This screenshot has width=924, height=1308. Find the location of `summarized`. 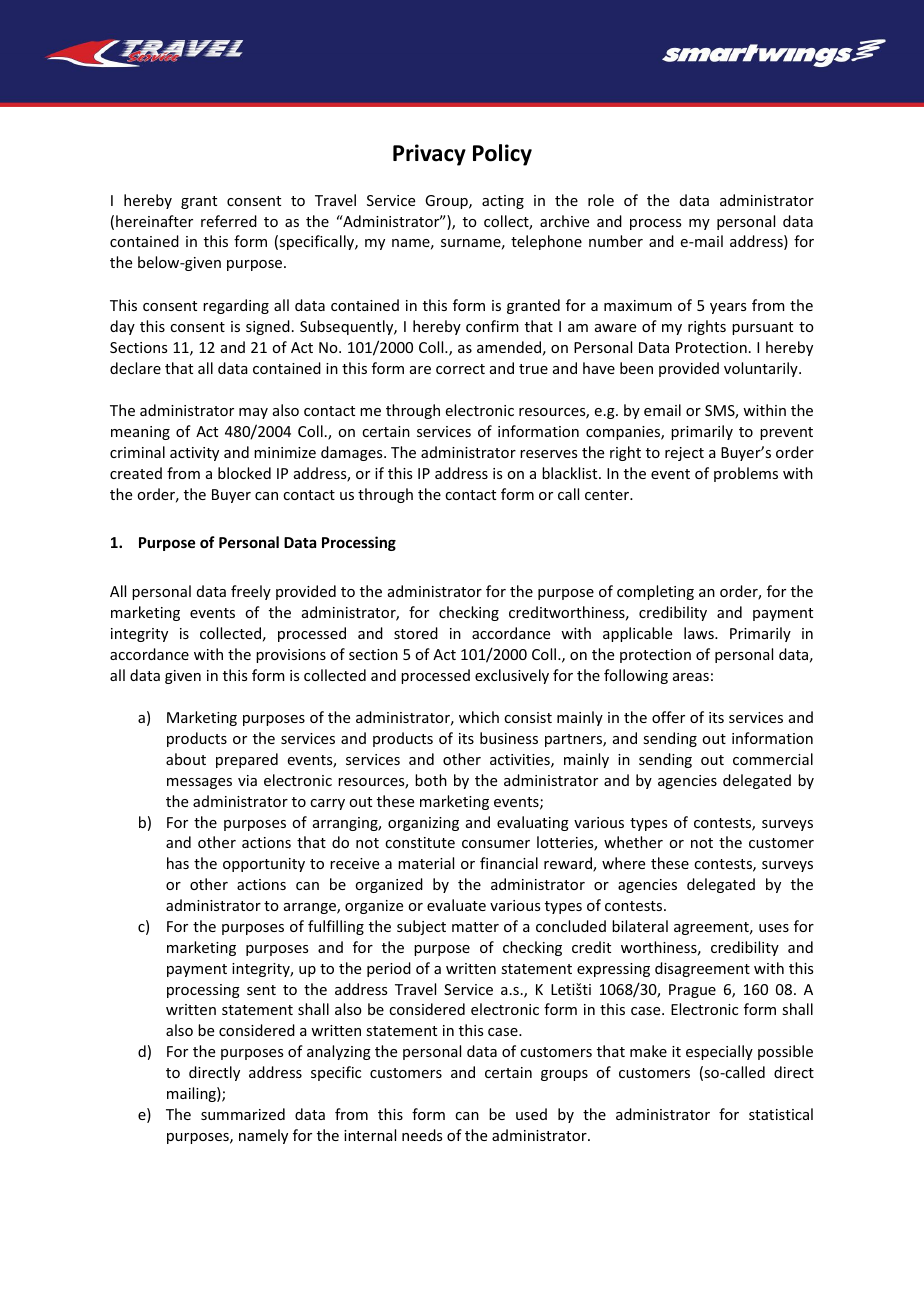

summarized is located at coordinates (243, 1114).
